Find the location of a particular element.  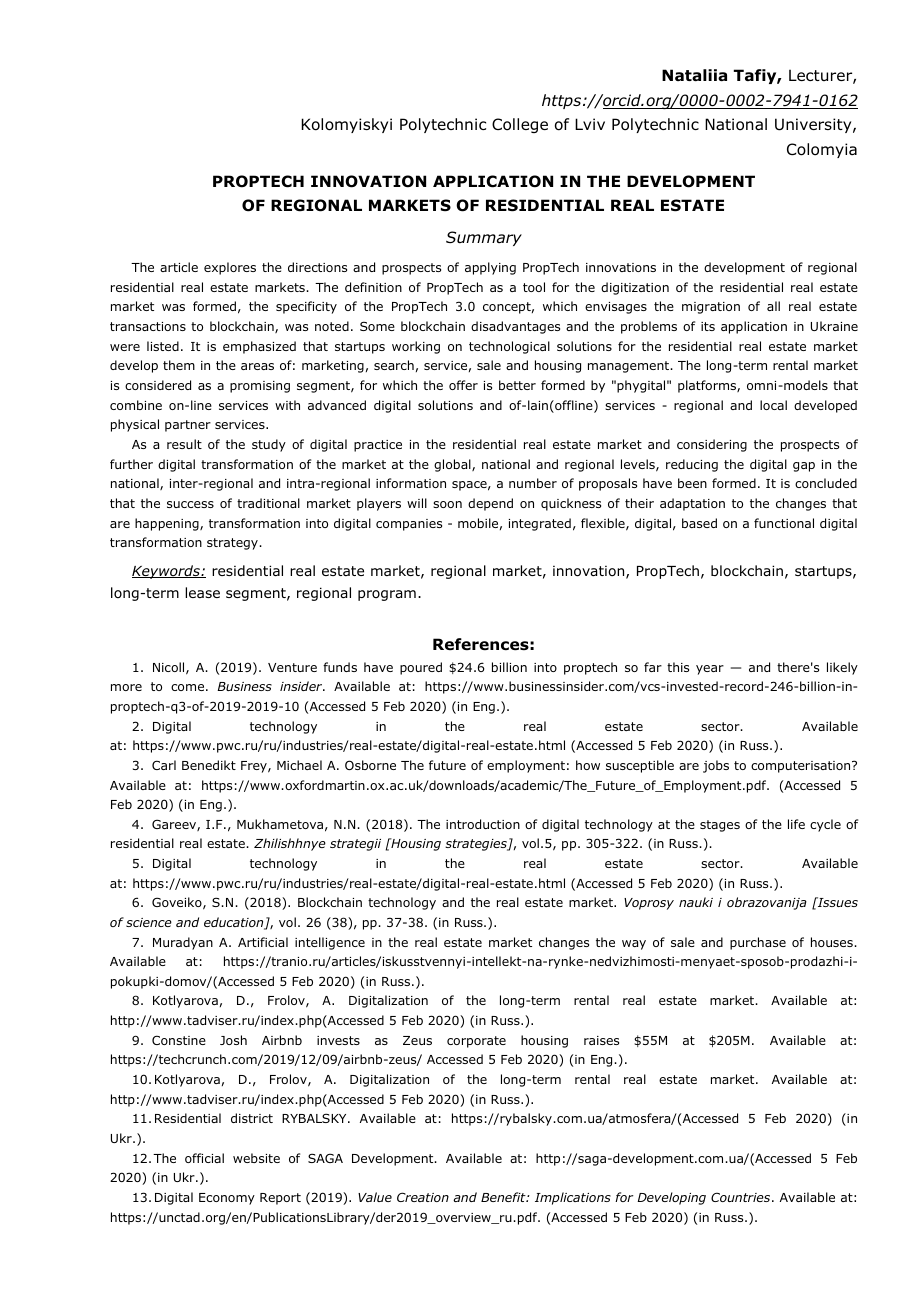

explores is located at coordinates (230, 268).
